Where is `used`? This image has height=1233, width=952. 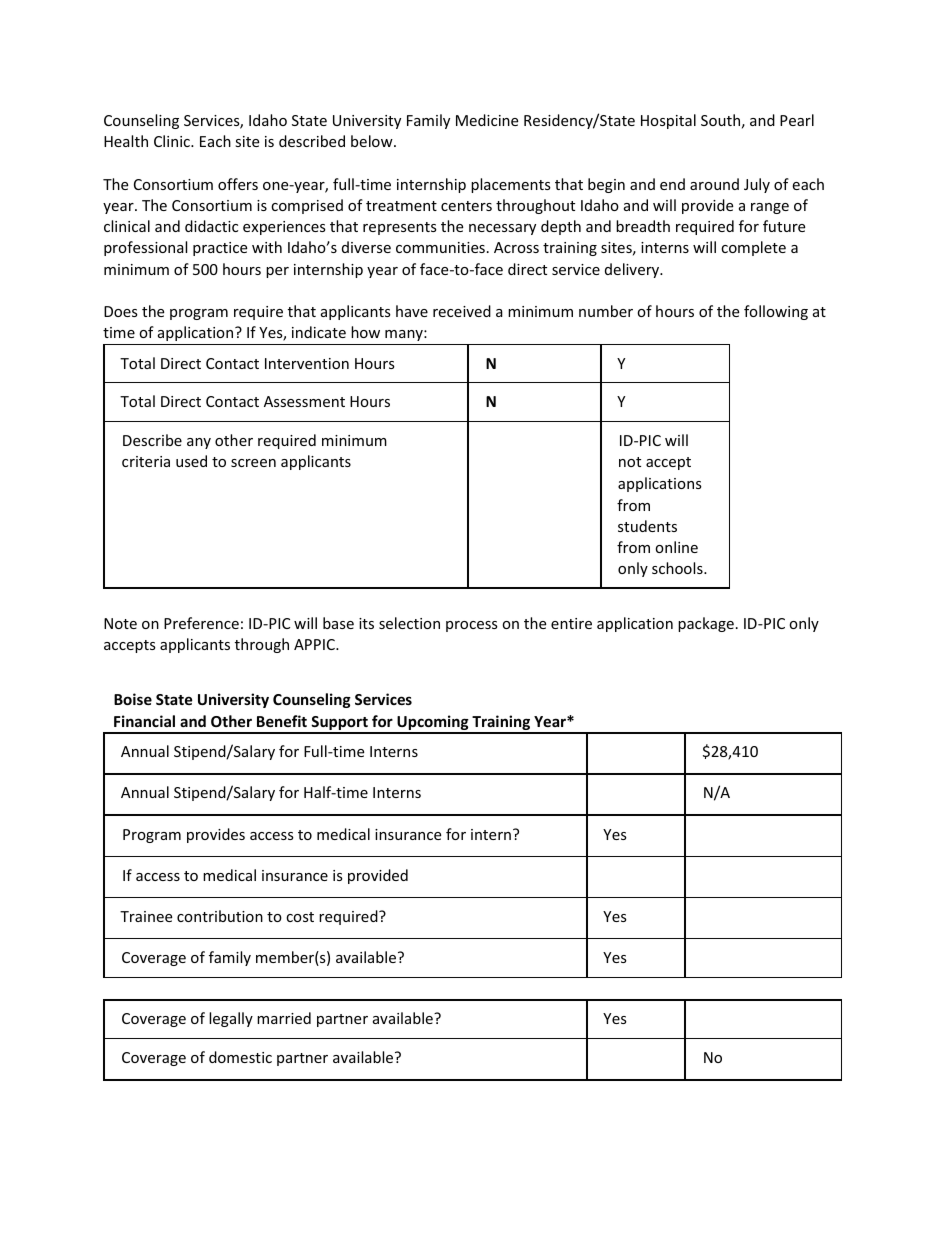 used is located at coordinates (191, 461).
